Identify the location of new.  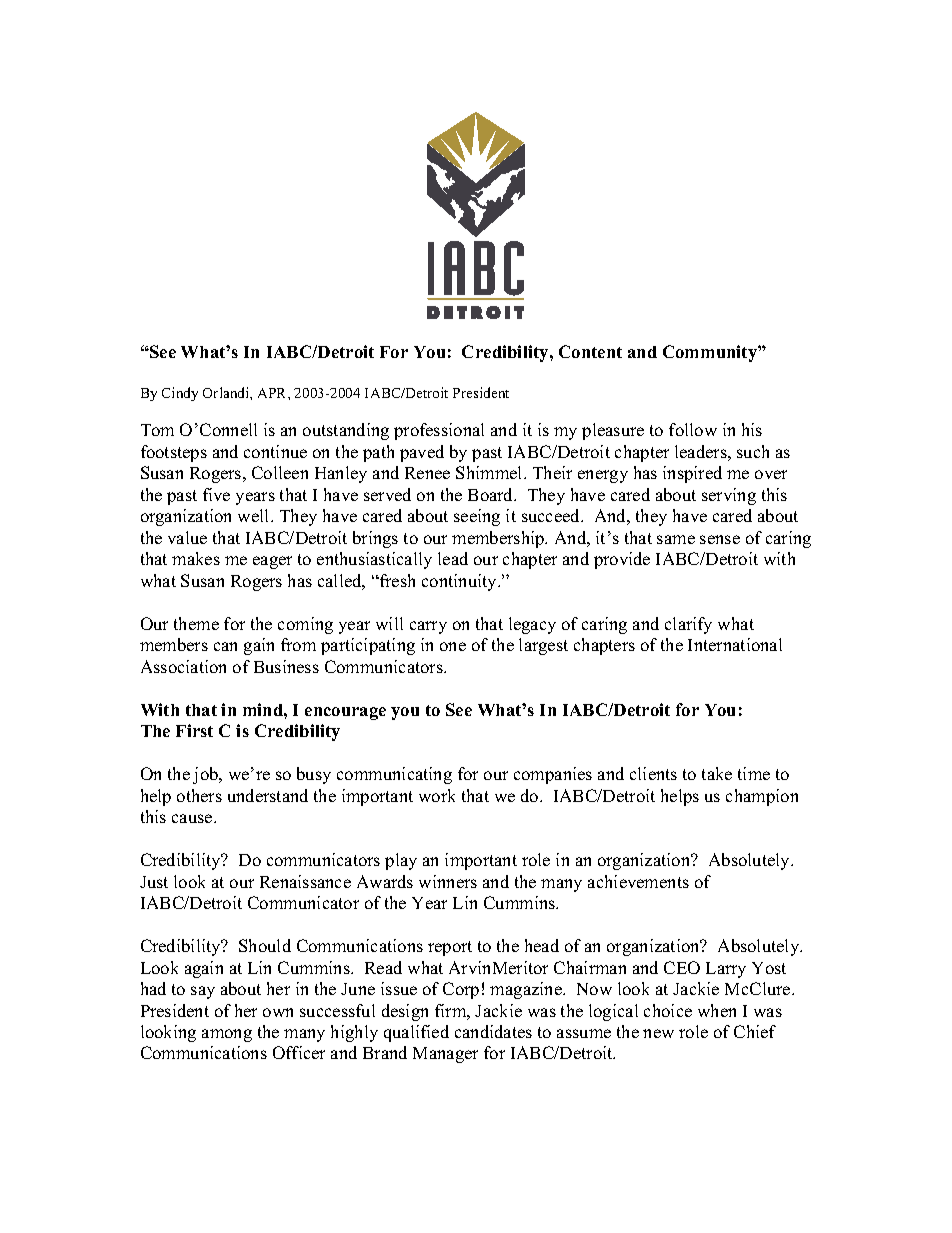
(658, 1033).
